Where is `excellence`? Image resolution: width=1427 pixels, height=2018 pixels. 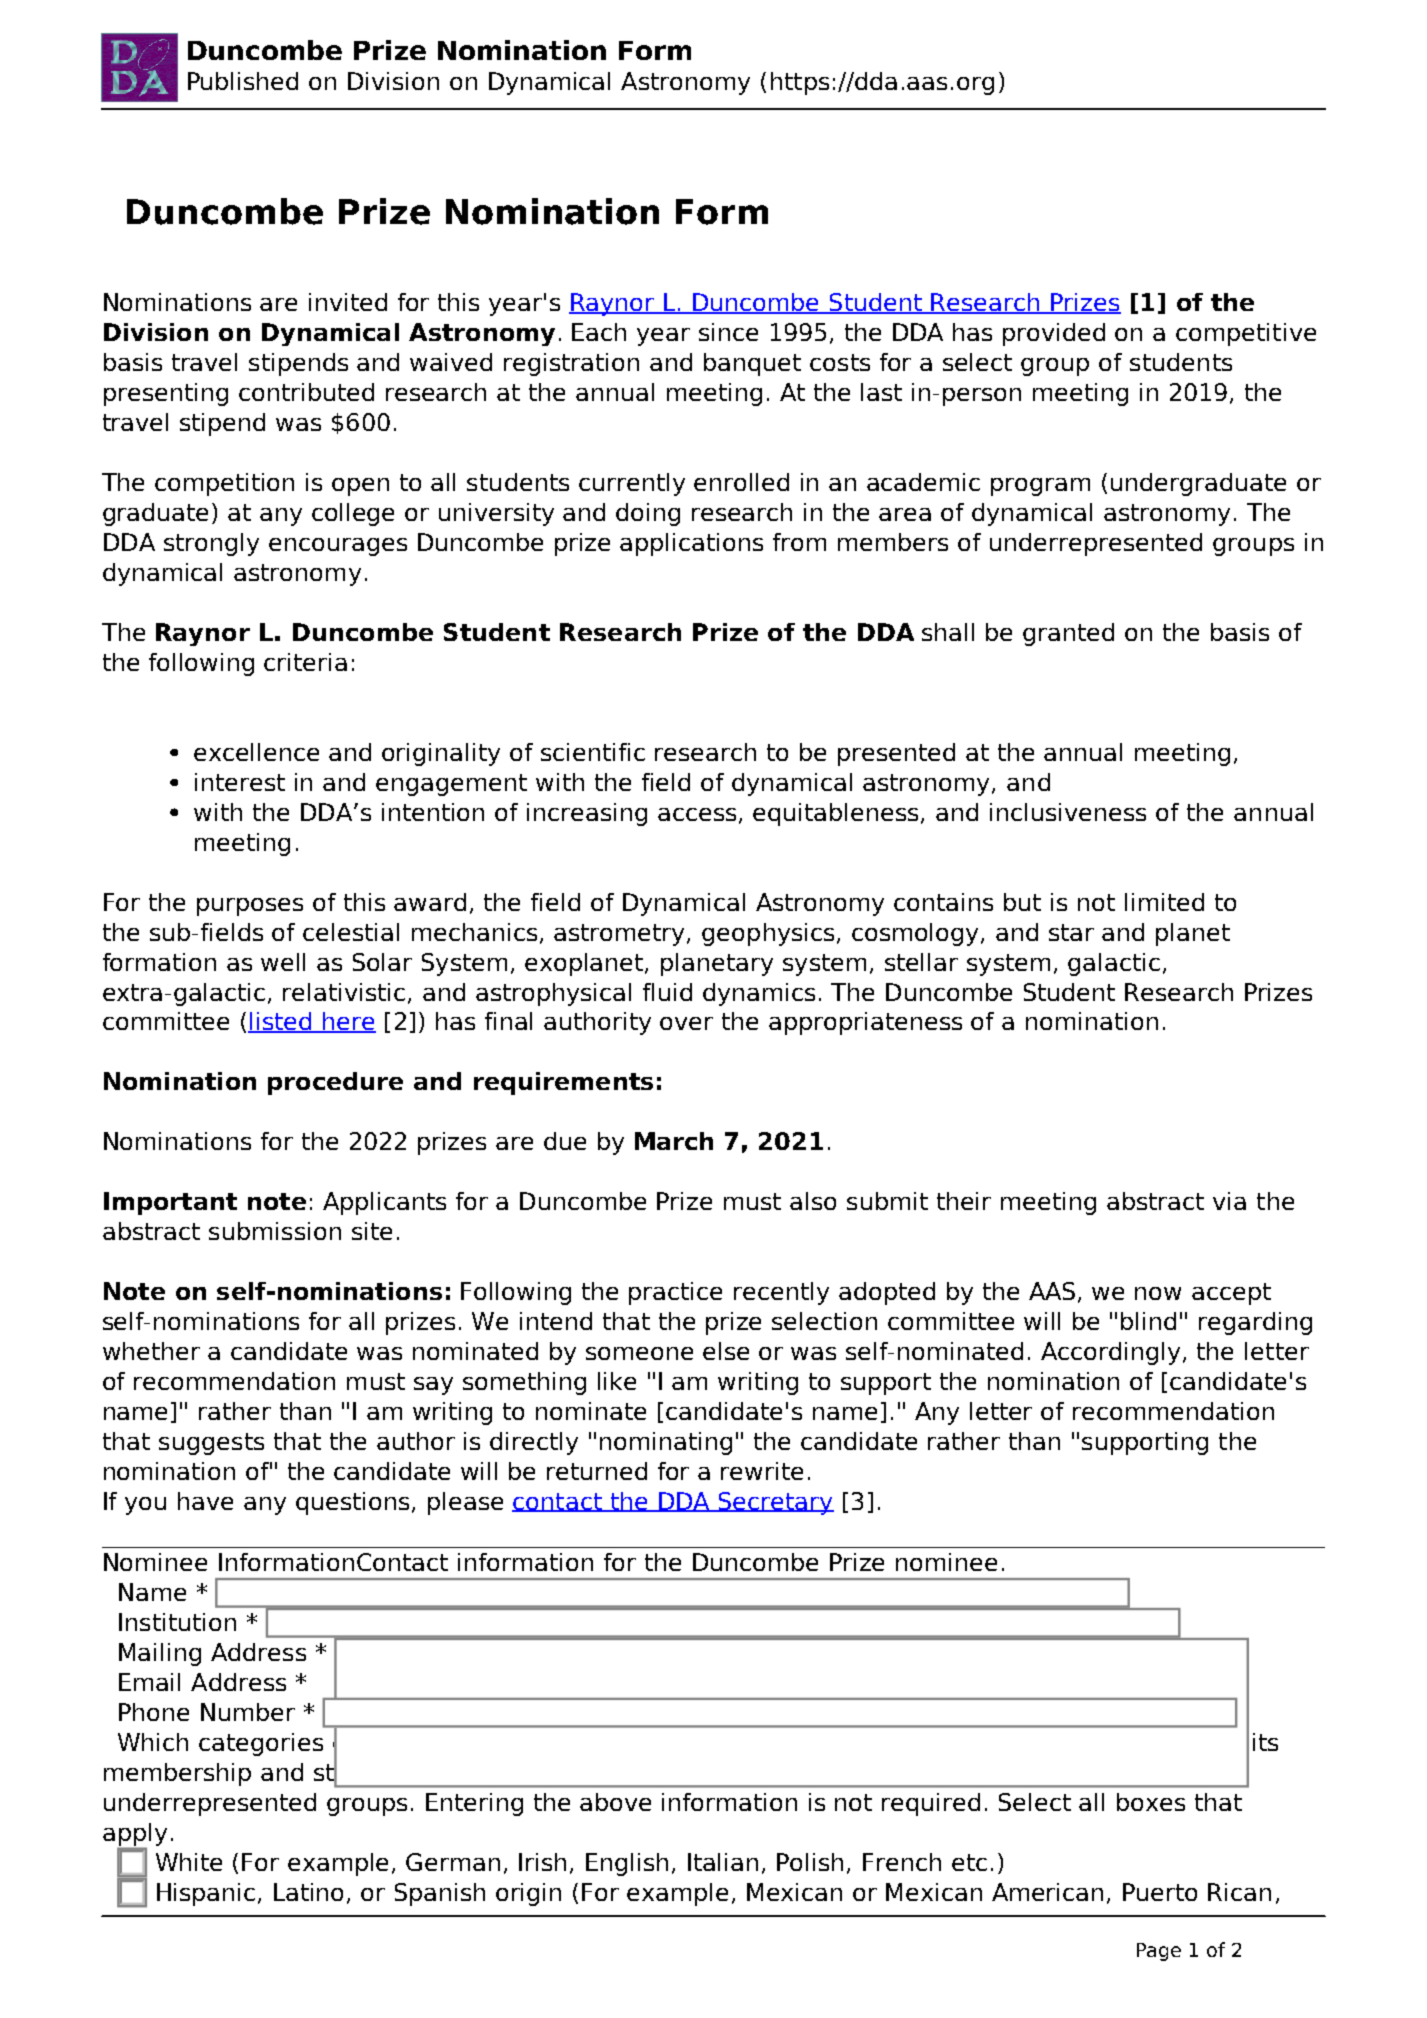
excellence is located at coordinates (256, 752).
